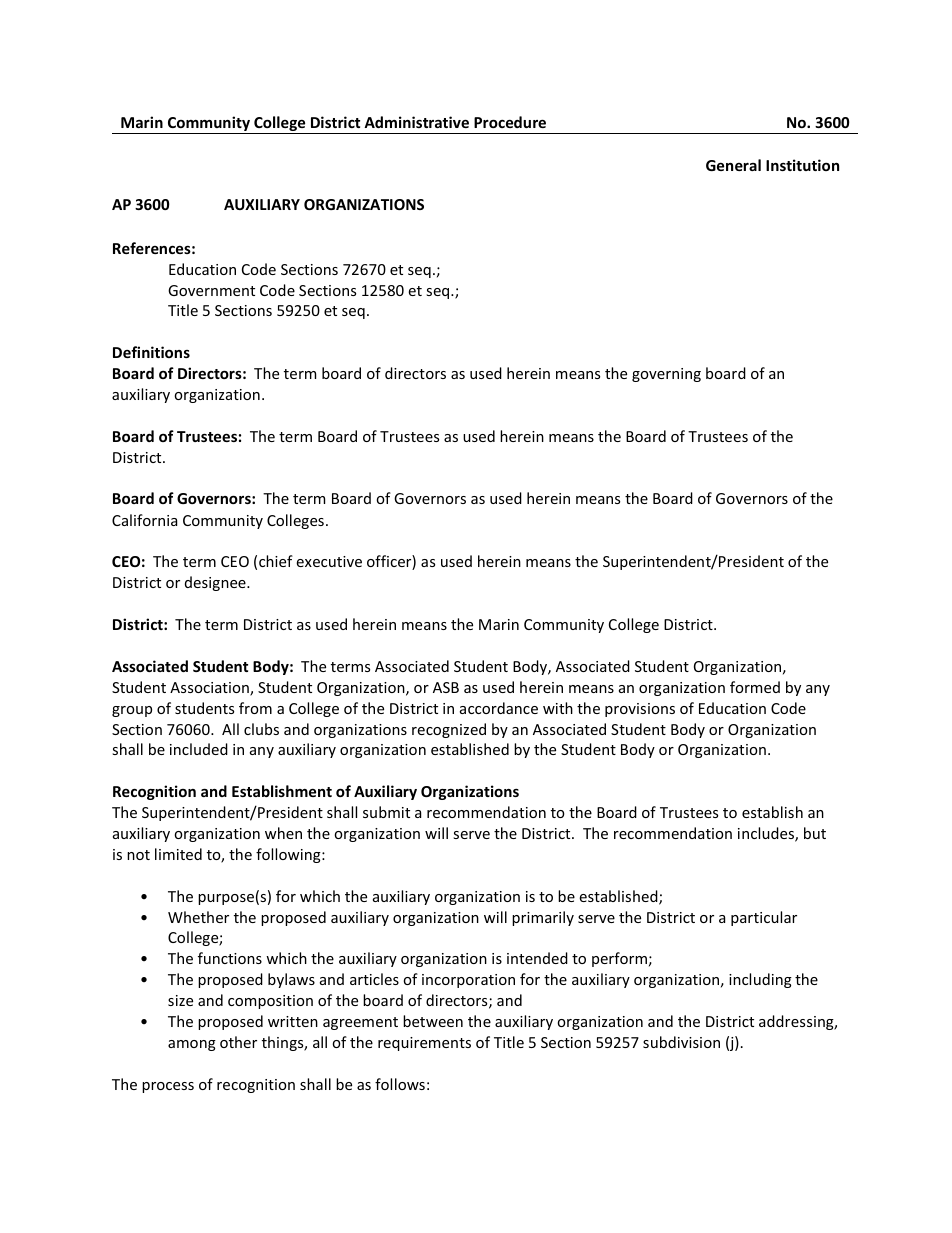 Image resolution: width=952 pixels, height=1233 pixels. I want to click on governing, so click(666, 375).
